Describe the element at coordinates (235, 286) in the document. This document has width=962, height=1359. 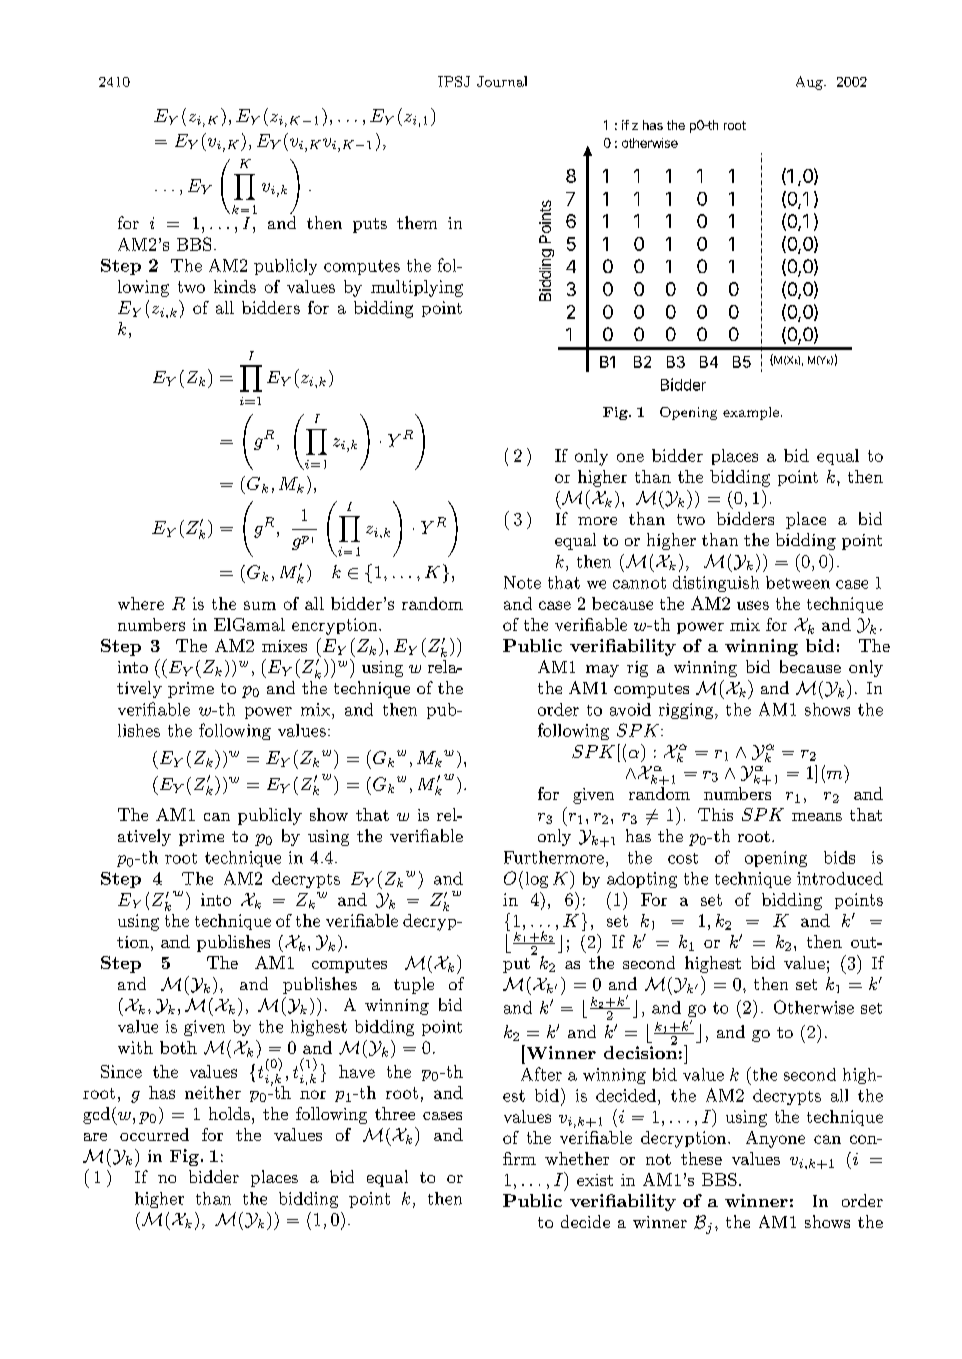
I see `kinds` at that location.
